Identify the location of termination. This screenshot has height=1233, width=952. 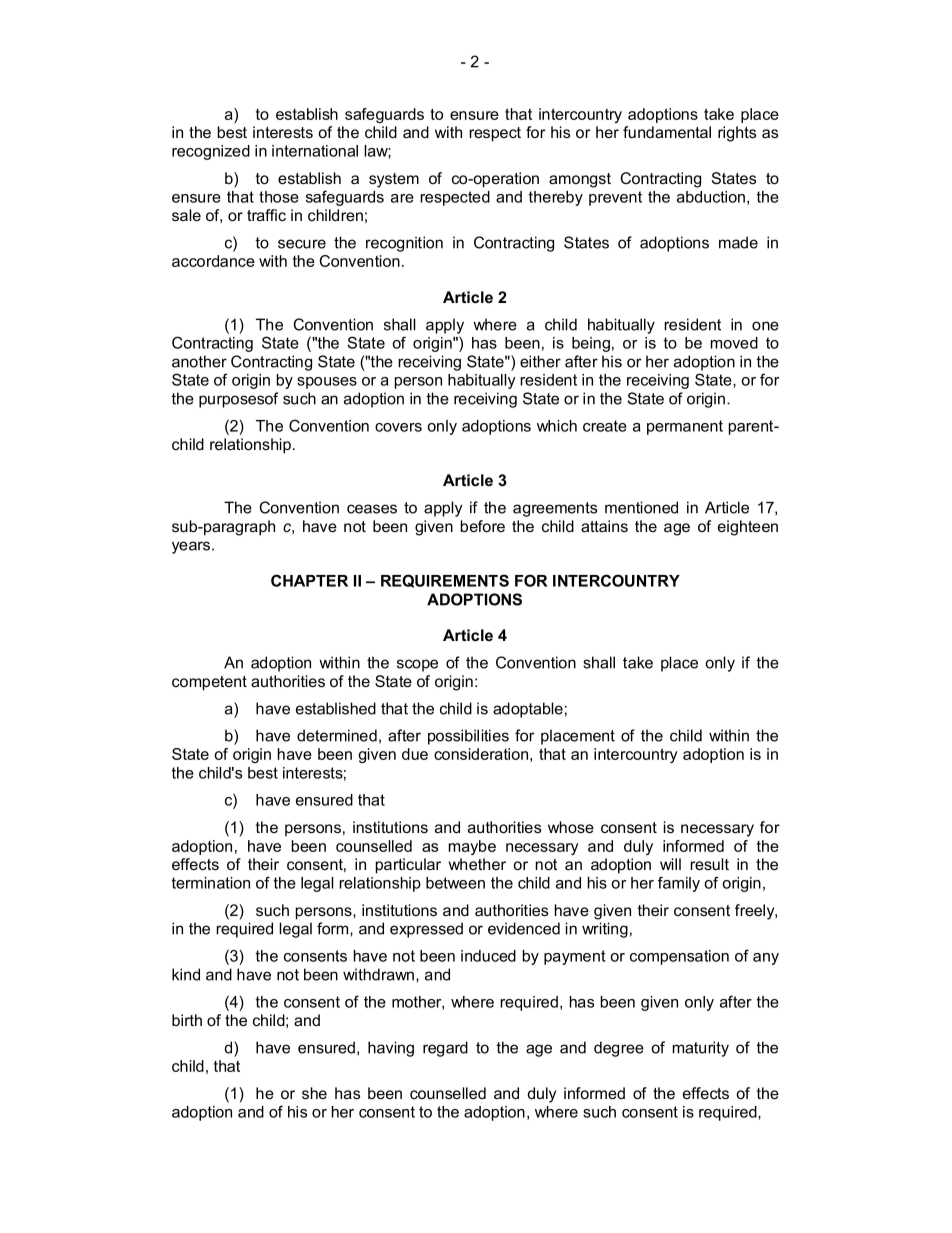
(210, 883).
